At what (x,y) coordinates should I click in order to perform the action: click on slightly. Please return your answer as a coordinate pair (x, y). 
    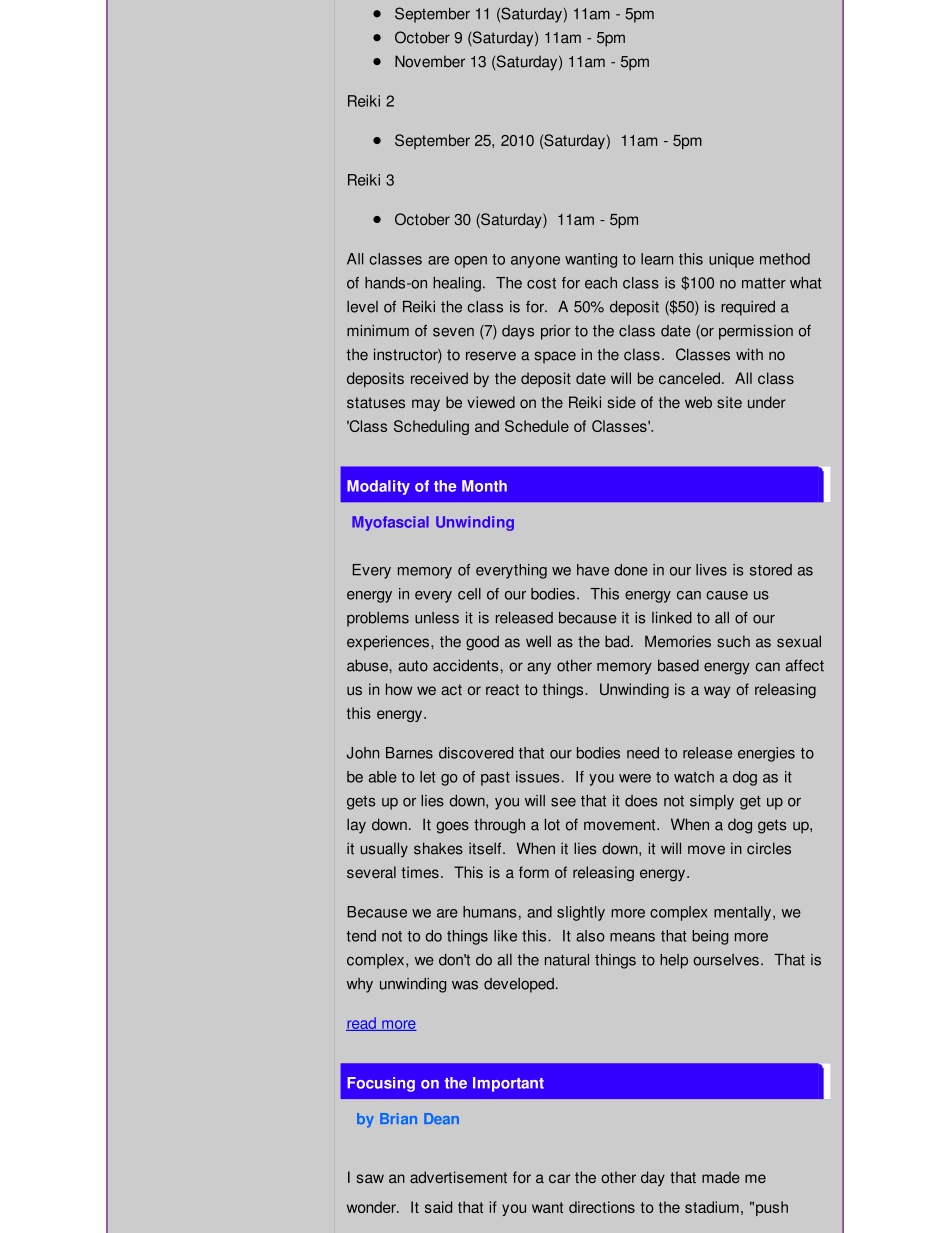
    Looking at the image, I should click on (581, 913).
